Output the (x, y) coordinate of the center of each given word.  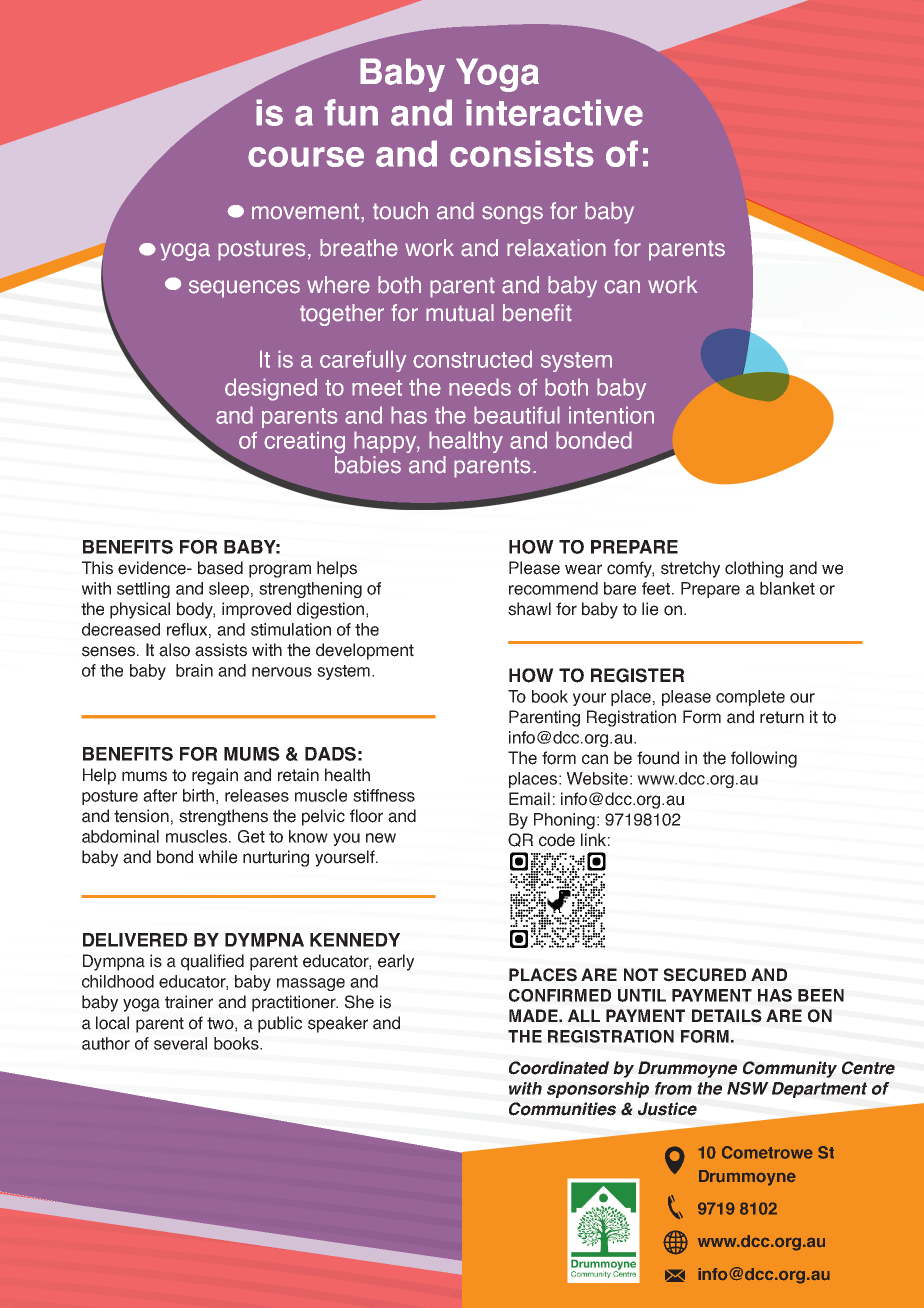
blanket (787, 588)
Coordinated (559, 1068)
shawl (529, 609)
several (180, 1043)
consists (522, 153)
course (306, 156)
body (196, 610)
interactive (554, 112)
